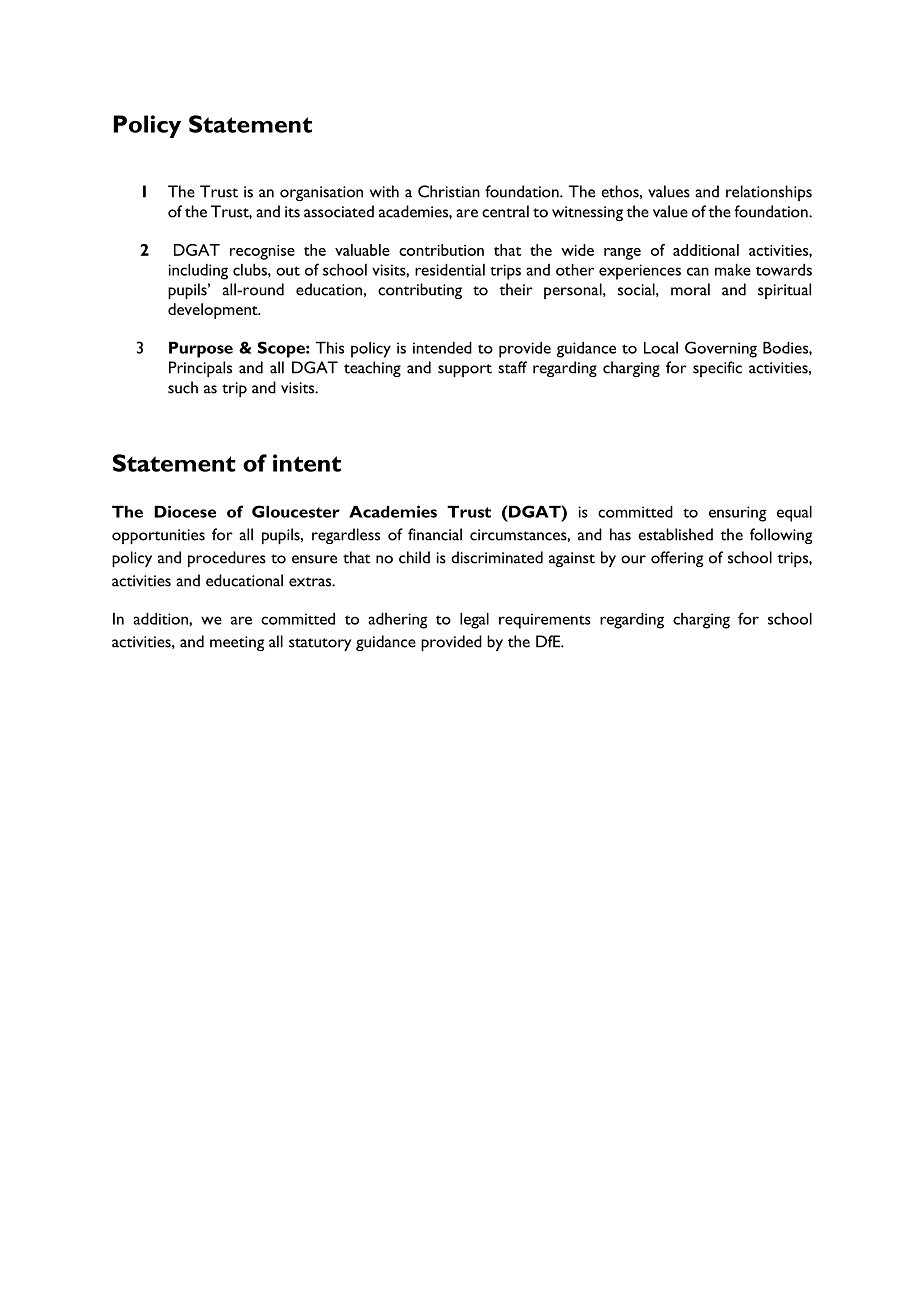 The image size is (924, 1308). Describe the element at coordinates (465, 370) in the document. I see `support` at that location.
